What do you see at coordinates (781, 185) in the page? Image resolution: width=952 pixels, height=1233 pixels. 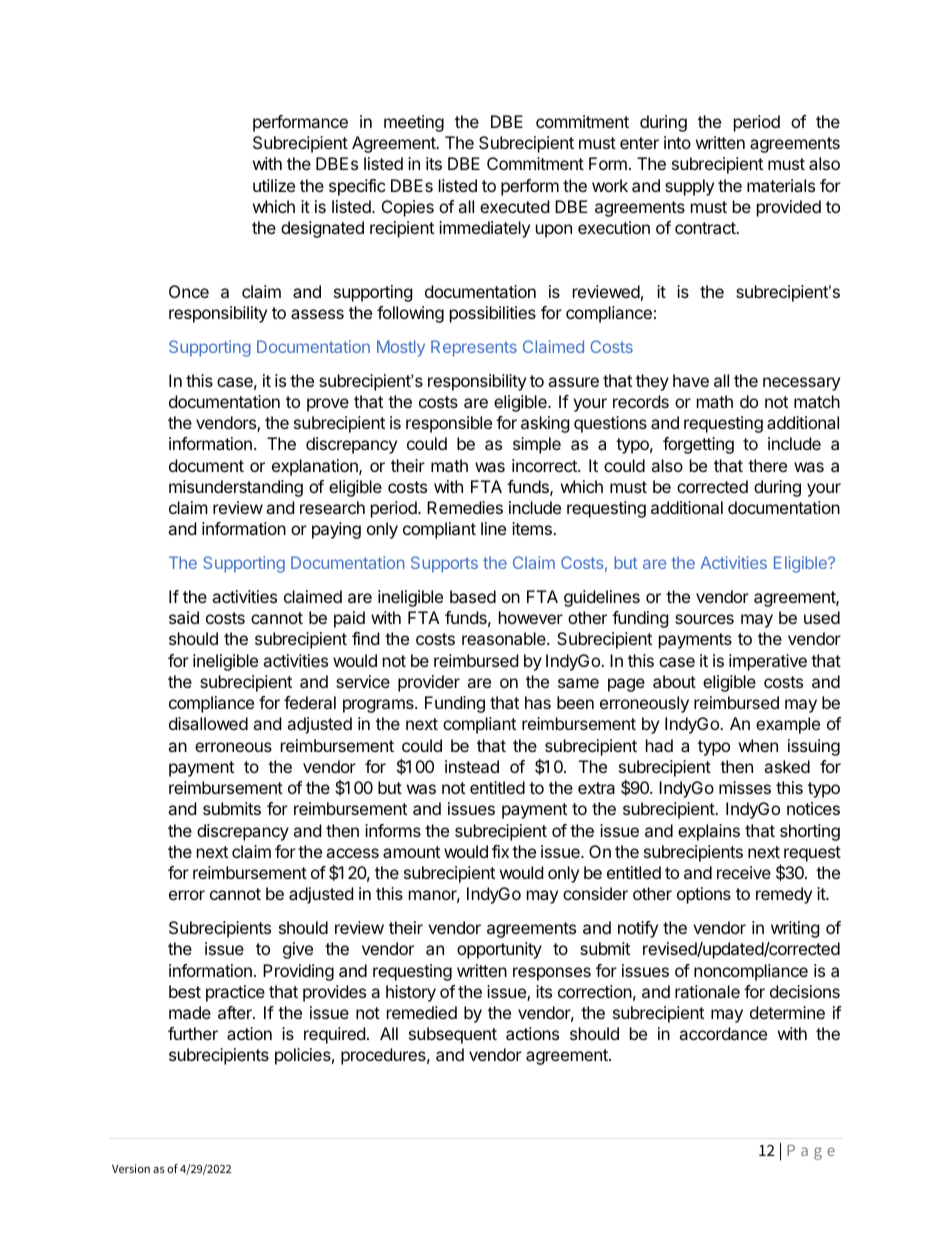 I see `materials` at bounding box center [781, 185].
